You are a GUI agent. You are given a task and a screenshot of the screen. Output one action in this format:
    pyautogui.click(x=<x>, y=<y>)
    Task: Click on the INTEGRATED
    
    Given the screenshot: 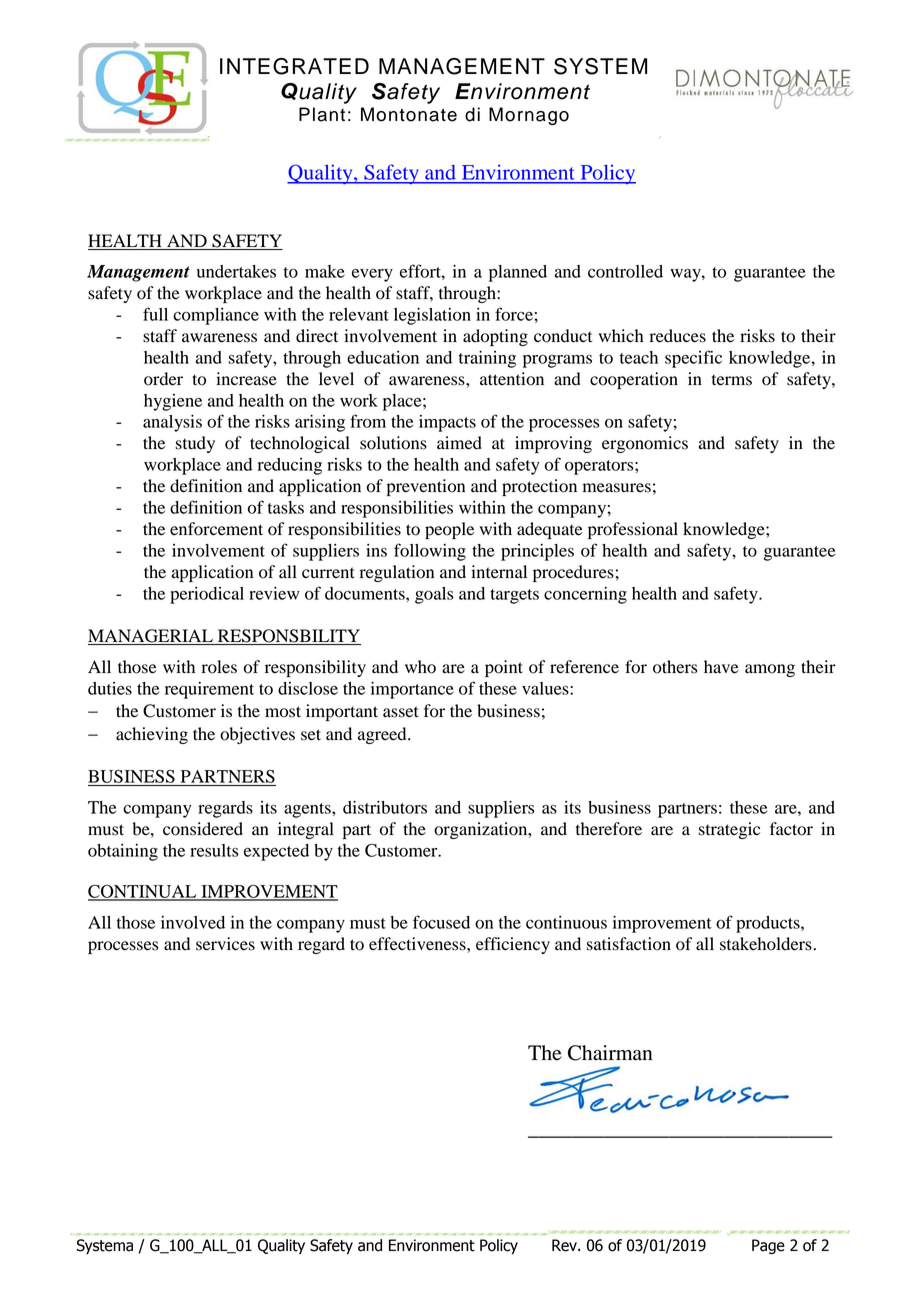 What is the action you would take?
    pyautogui.click(x=294, y=66)
